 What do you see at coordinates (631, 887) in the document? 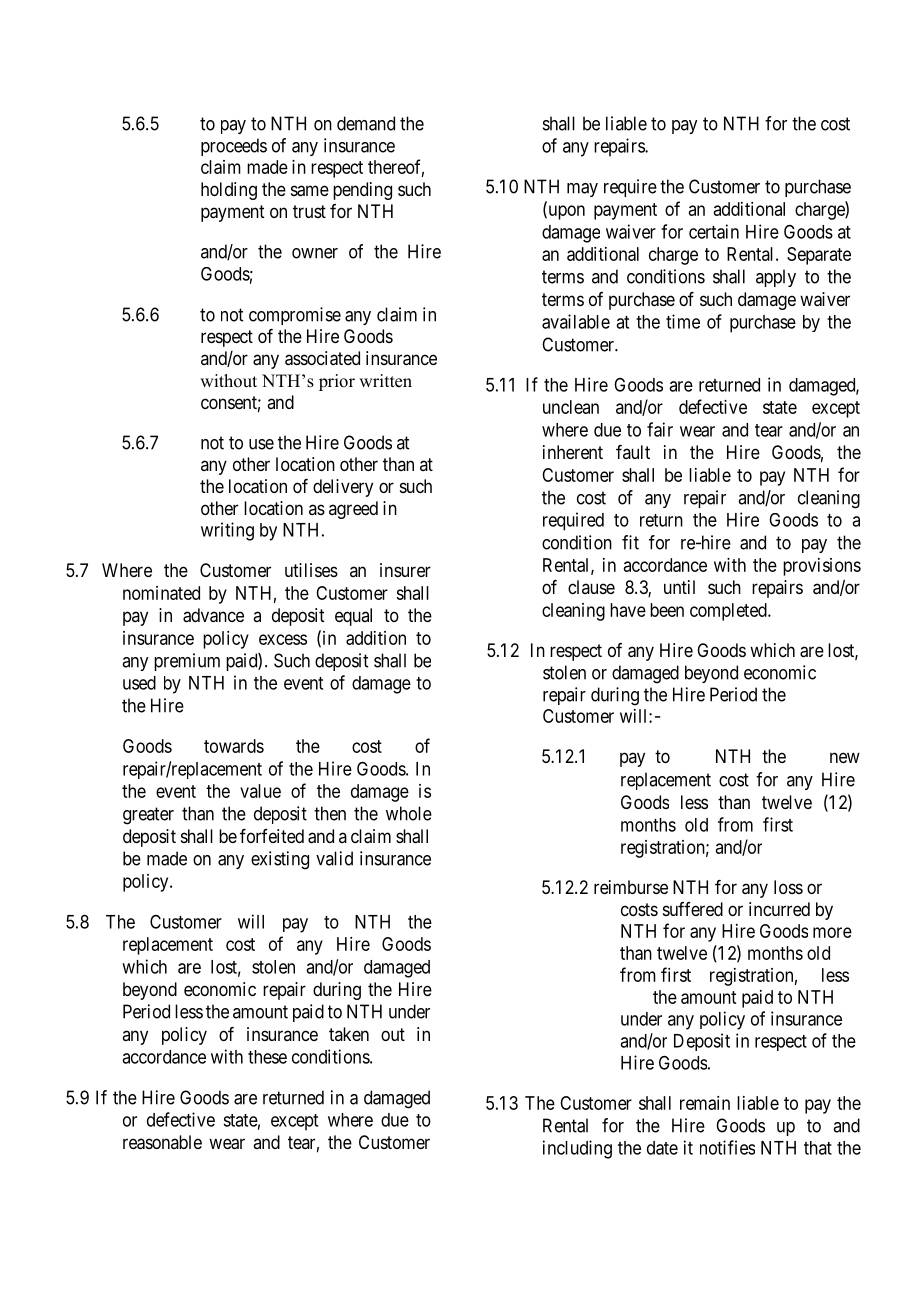
I see `reimburse` at bounding box center [631, 887].
